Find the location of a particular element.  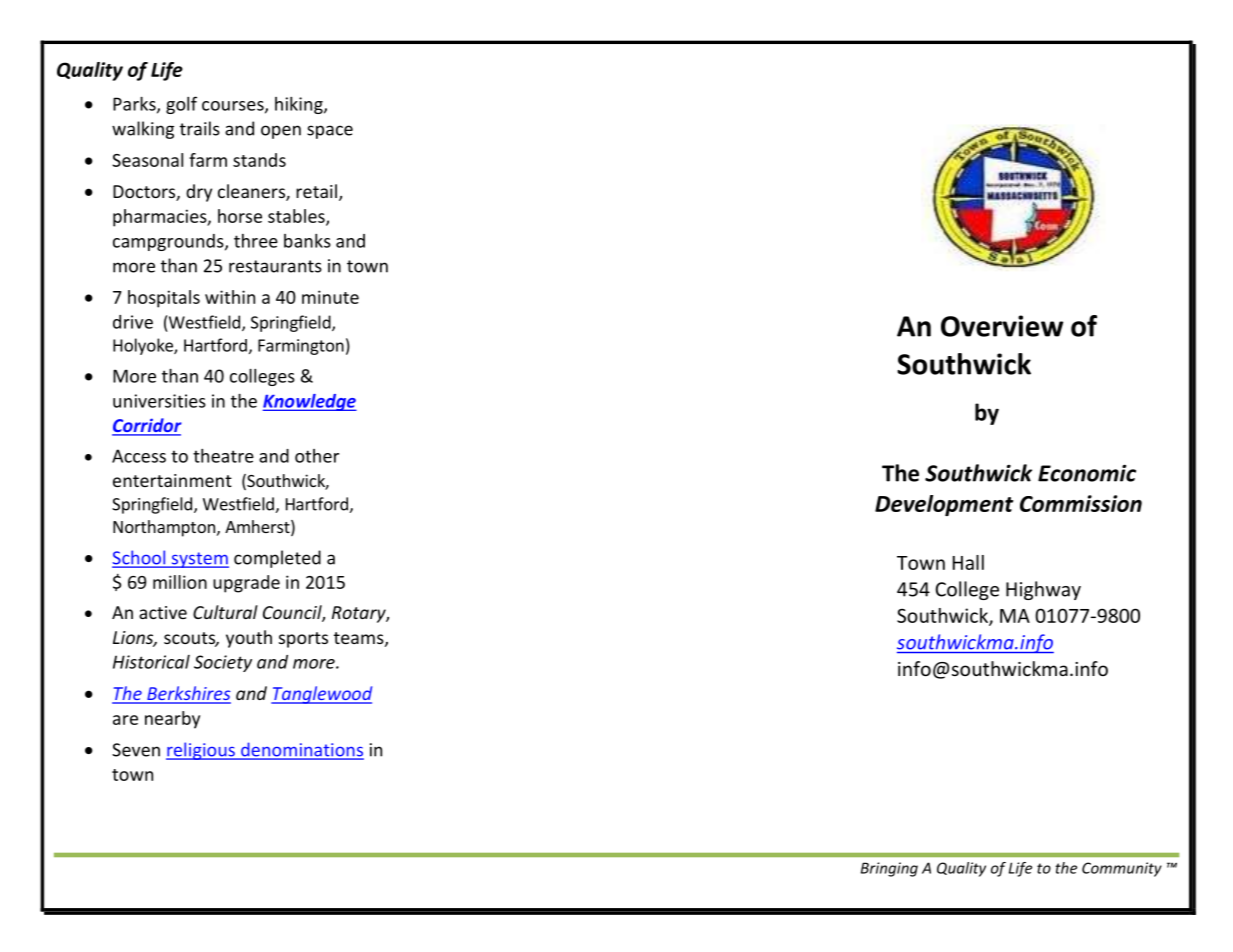

open is located at coordinates (281, 132).
